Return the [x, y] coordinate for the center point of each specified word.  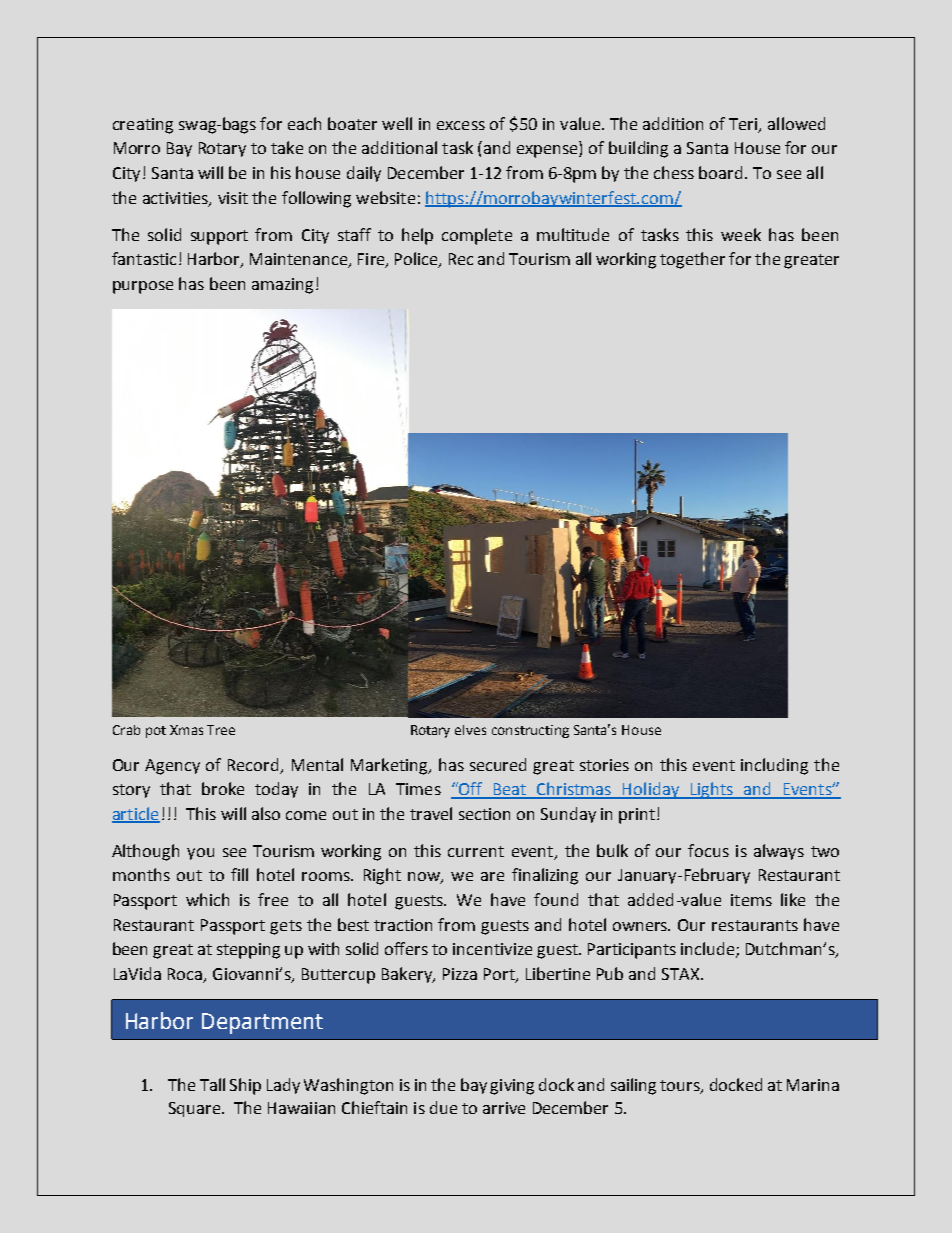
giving [512, 1087]
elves [470, 730]
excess [461, 125]
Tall [212, 1084]
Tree [221, 730]
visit [233, 198]
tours [681, 1087]
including [774, 766]
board [720, 172]
